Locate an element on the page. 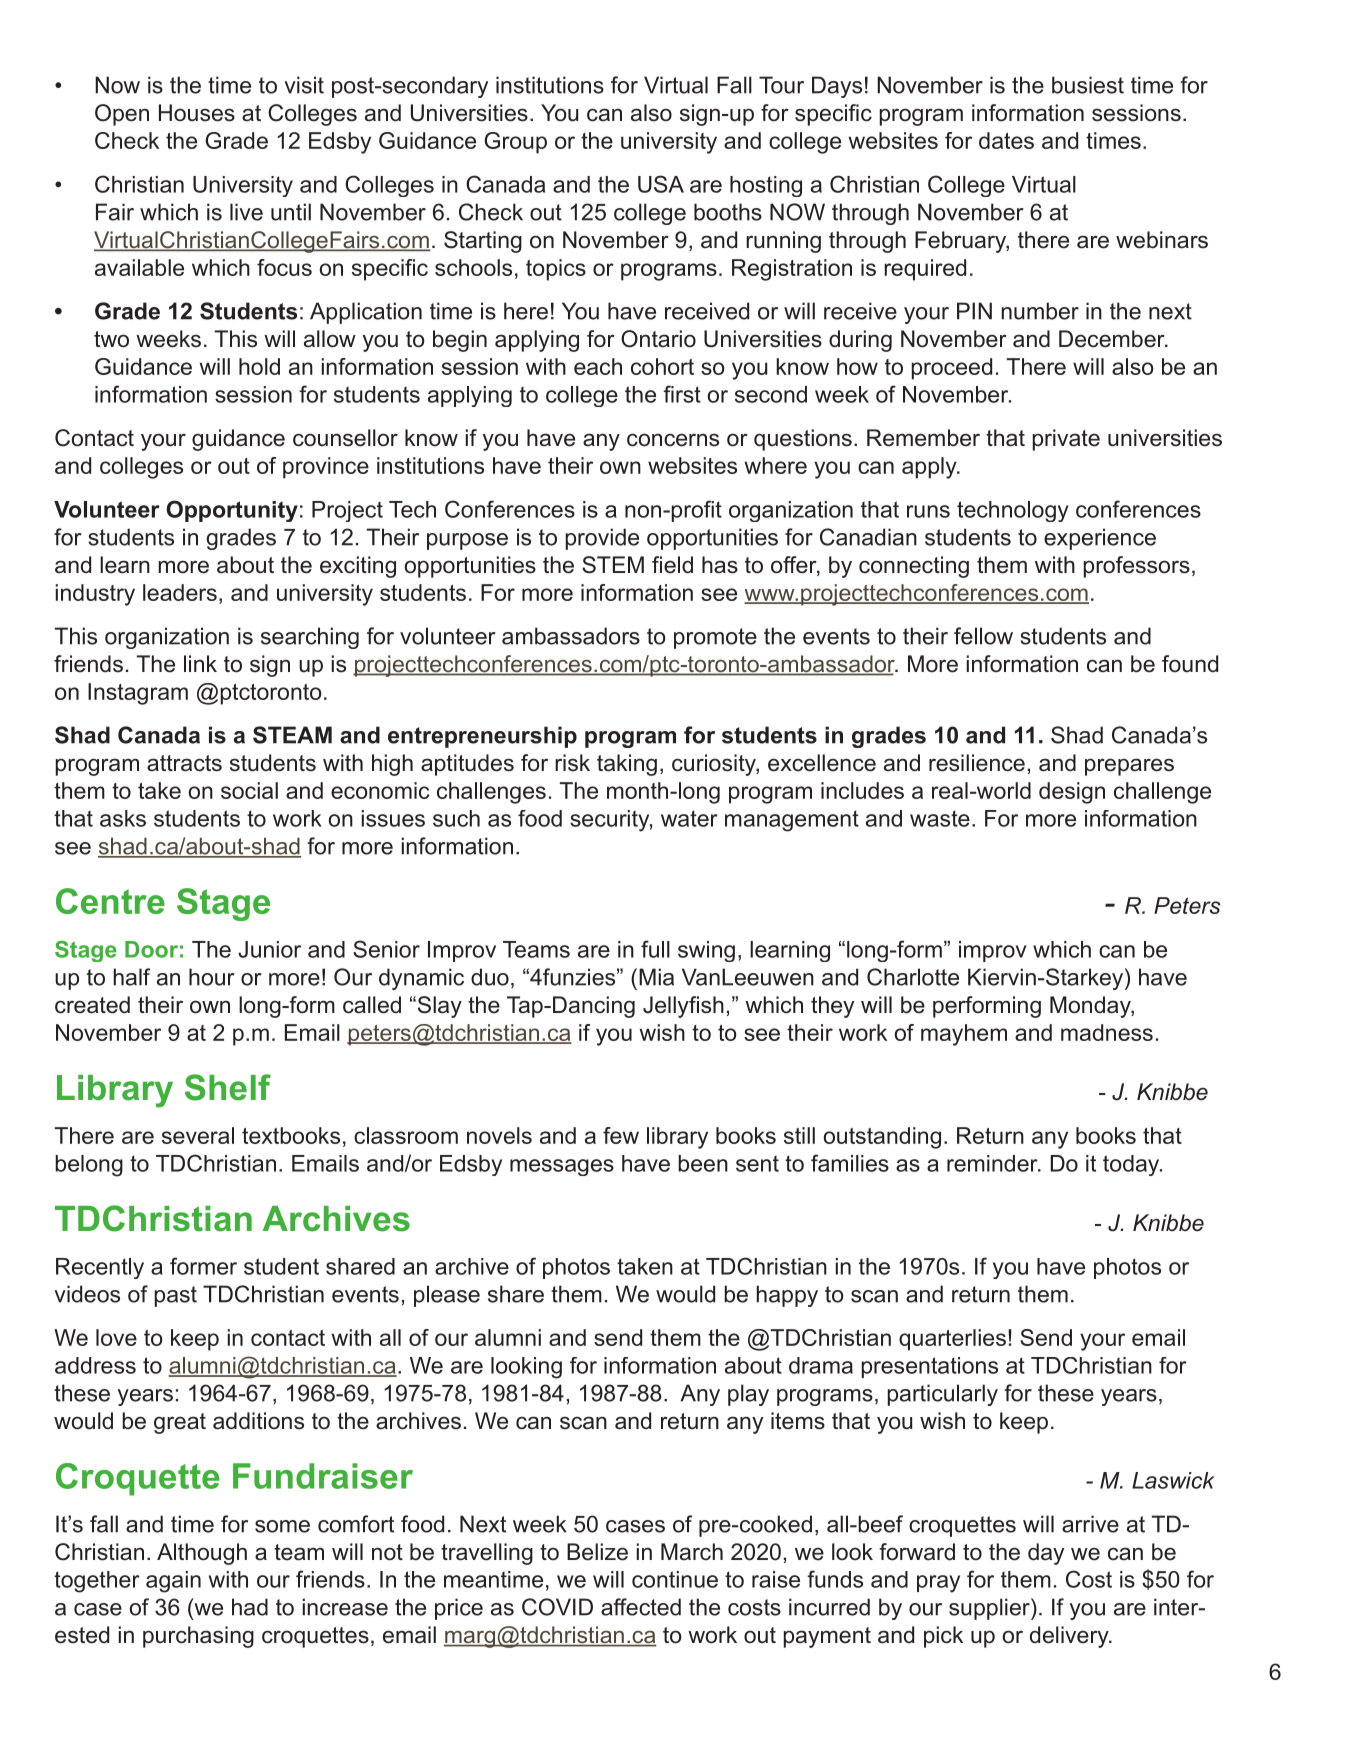 The height and width of the document is (1744, 1348). Houses is located at coordinates (197, 113).
